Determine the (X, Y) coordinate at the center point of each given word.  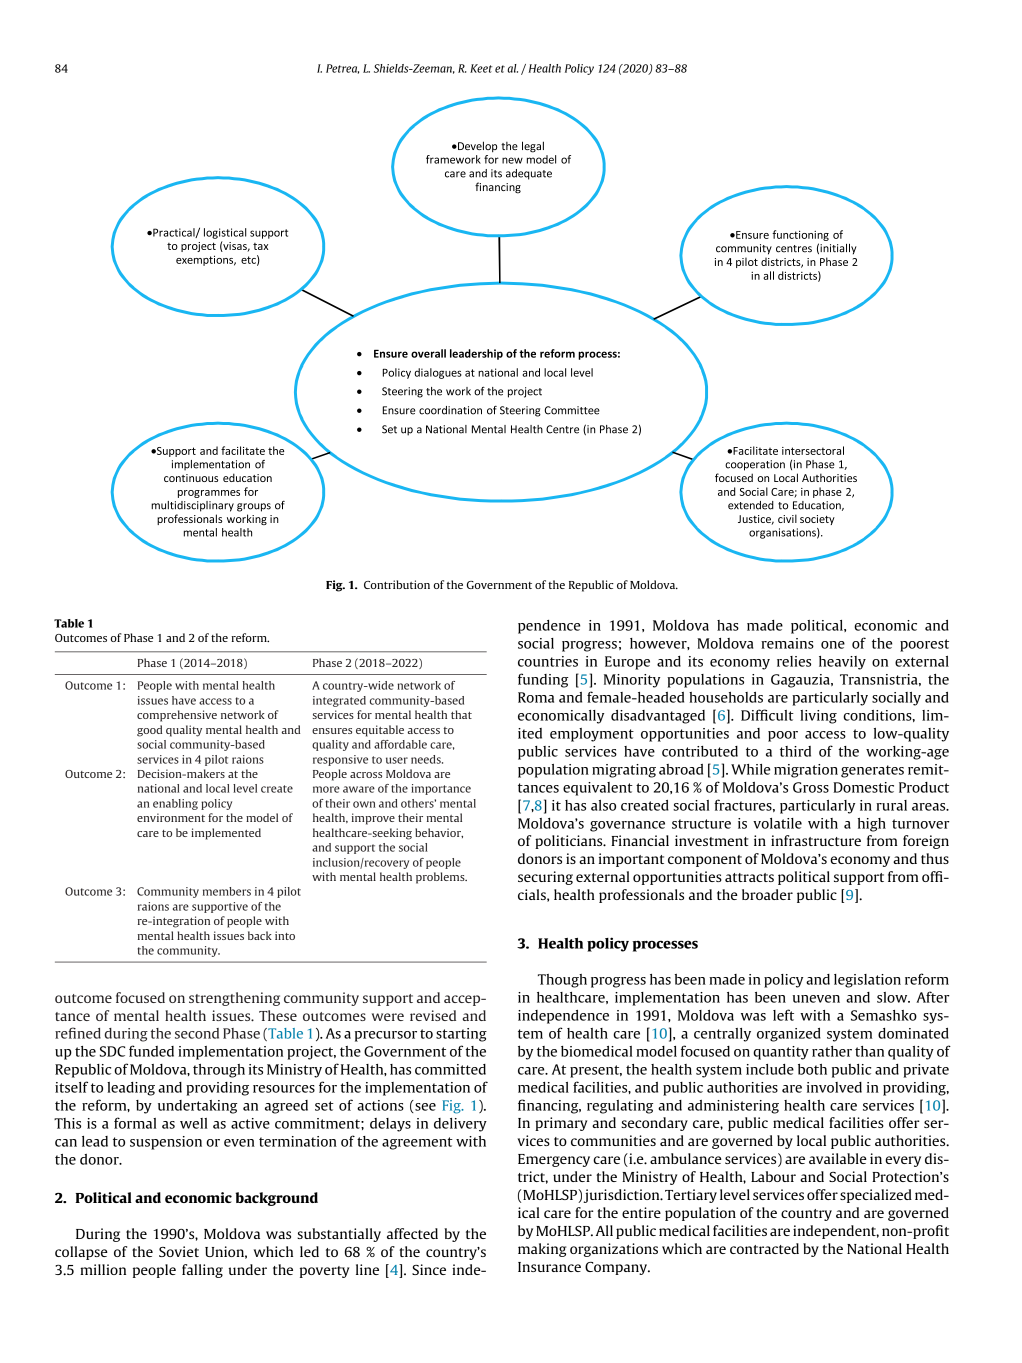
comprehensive (177, 716)
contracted (764, 1248)
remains (787, 643)
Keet (481, 68)
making (542, 1250)
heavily (842, 663)
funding (543, 680)
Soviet (179, 1251)
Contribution (397, 584)
